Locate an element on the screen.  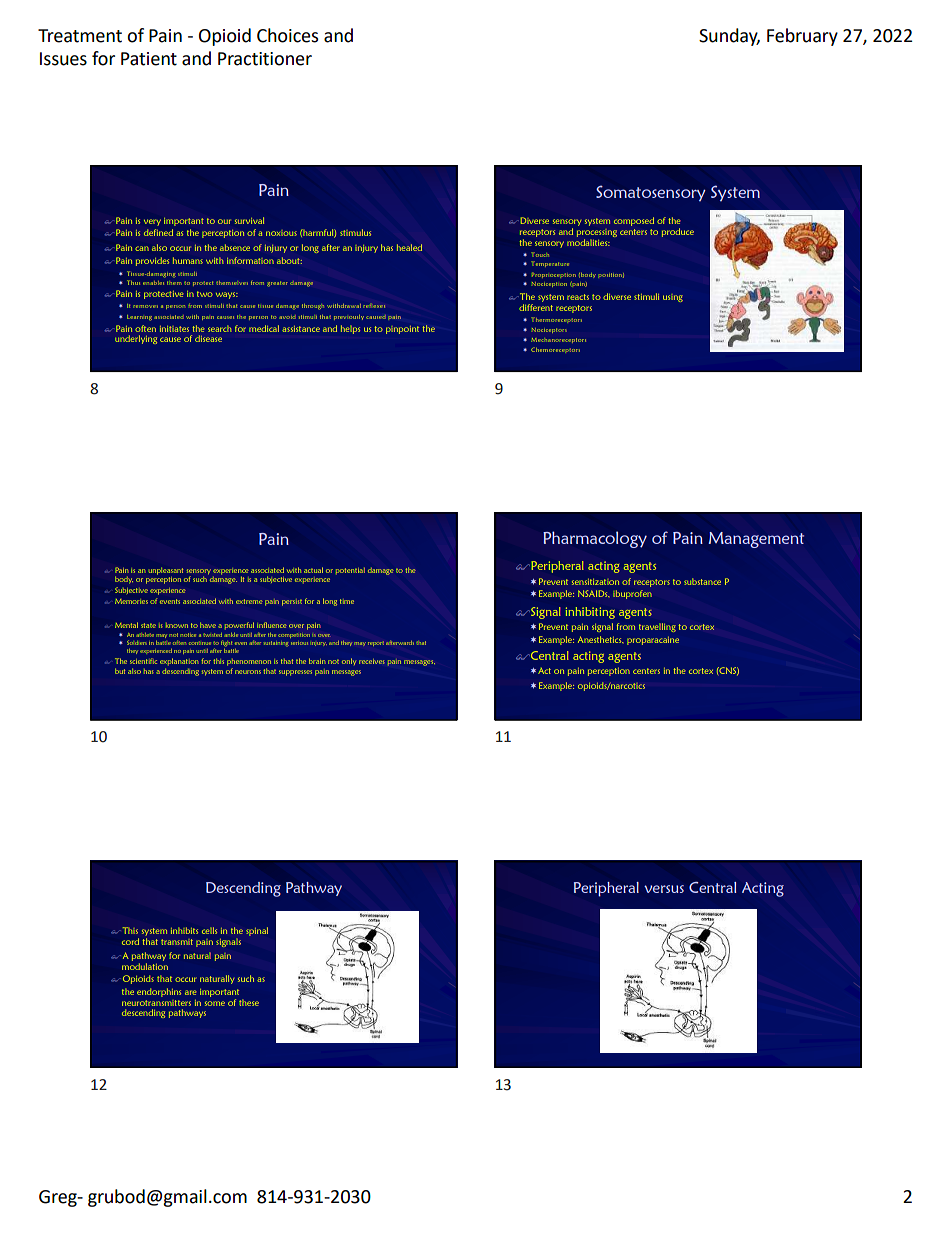
versus is located at coordinates (664, 889).
